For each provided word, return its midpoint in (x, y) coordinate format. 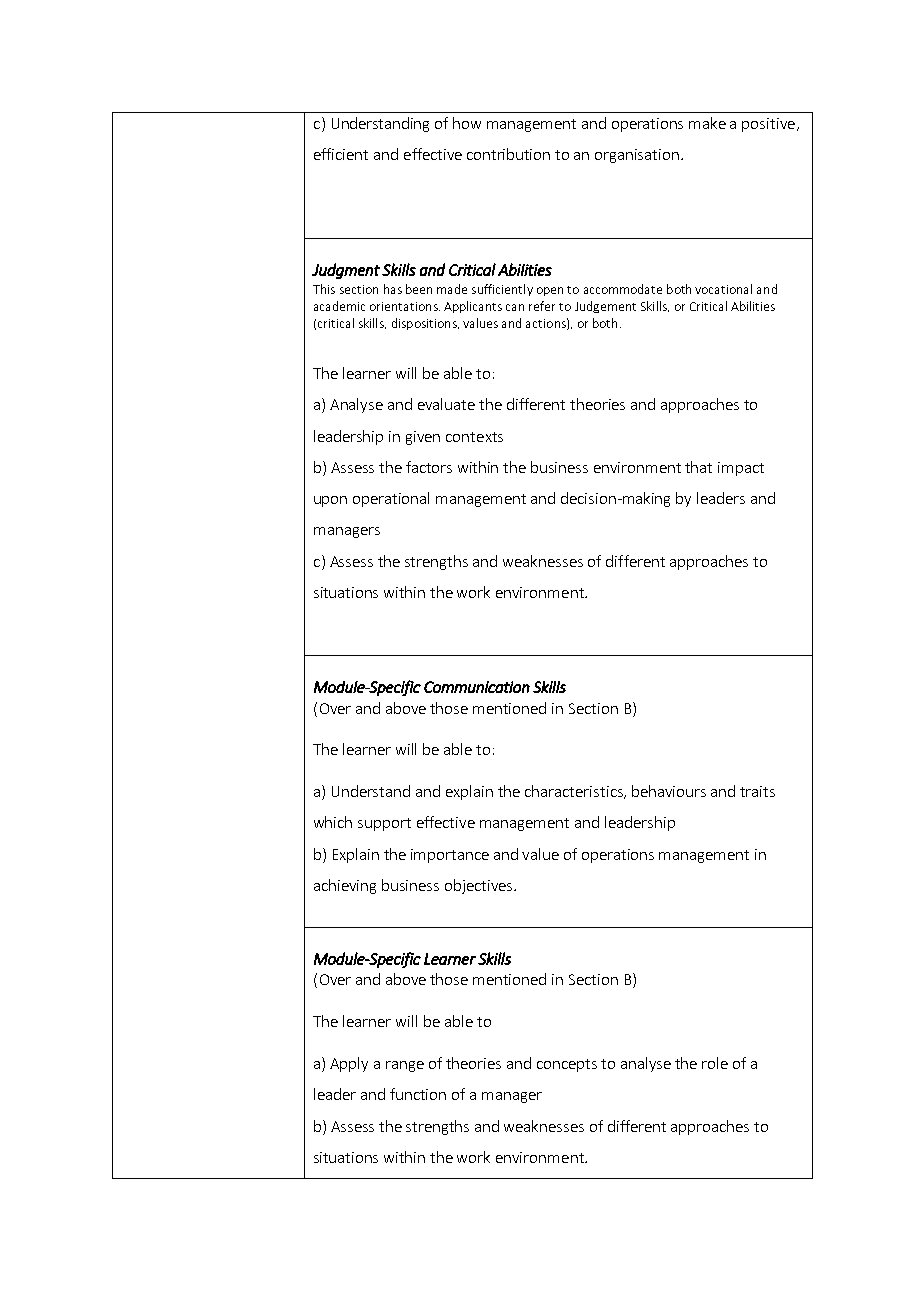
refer (542, 306)
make (707, 123)
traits (757, 791)
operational (391, 499)
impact (741, 469)
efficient (341, 154)
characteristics (575, 792)
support (384, 824)
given (423, 438)
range (405, 1066)
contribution (508, 154)
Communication (477, 687)
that (698, 467)
